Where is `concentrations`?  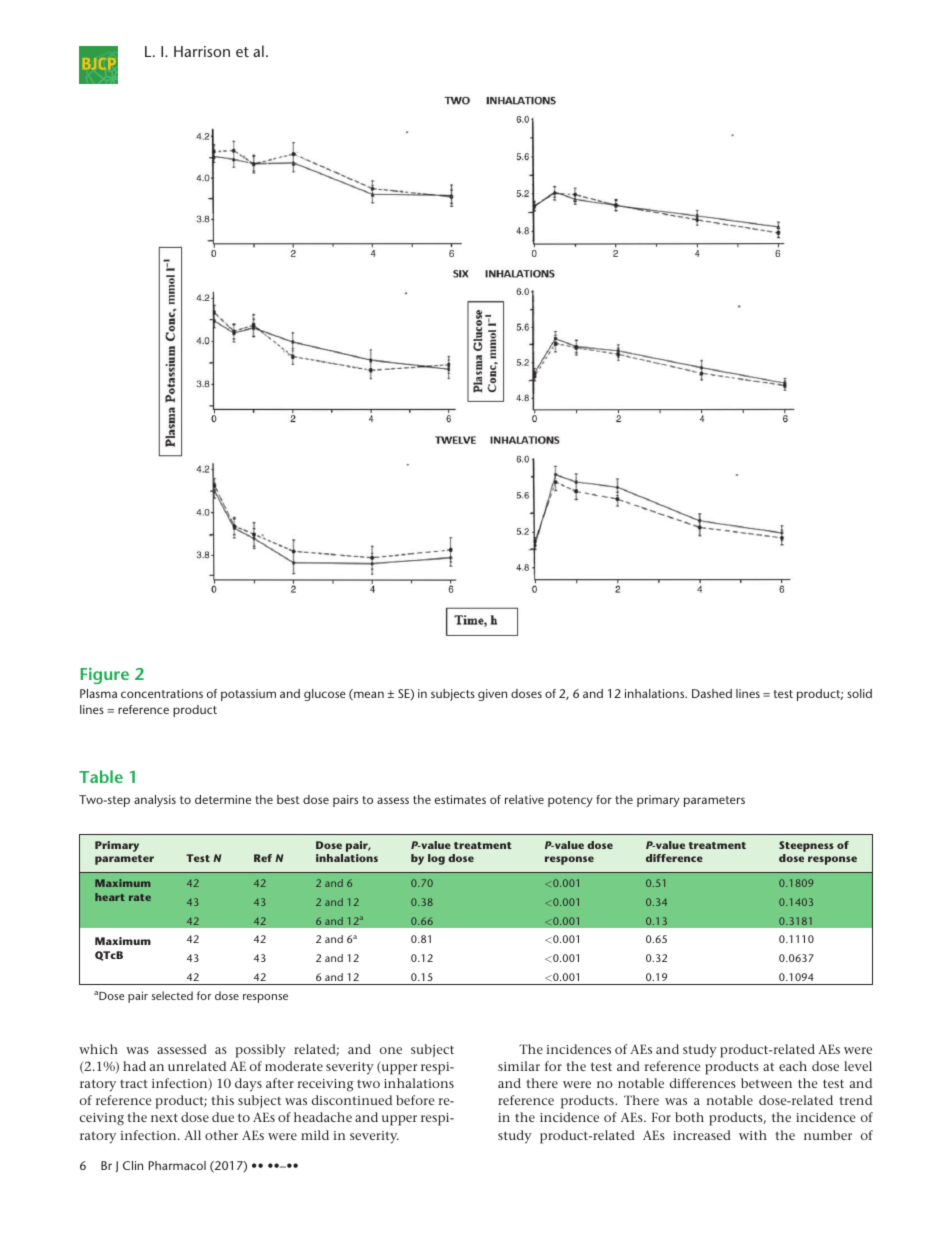 concentrations is located at coordinates (162, 693).
